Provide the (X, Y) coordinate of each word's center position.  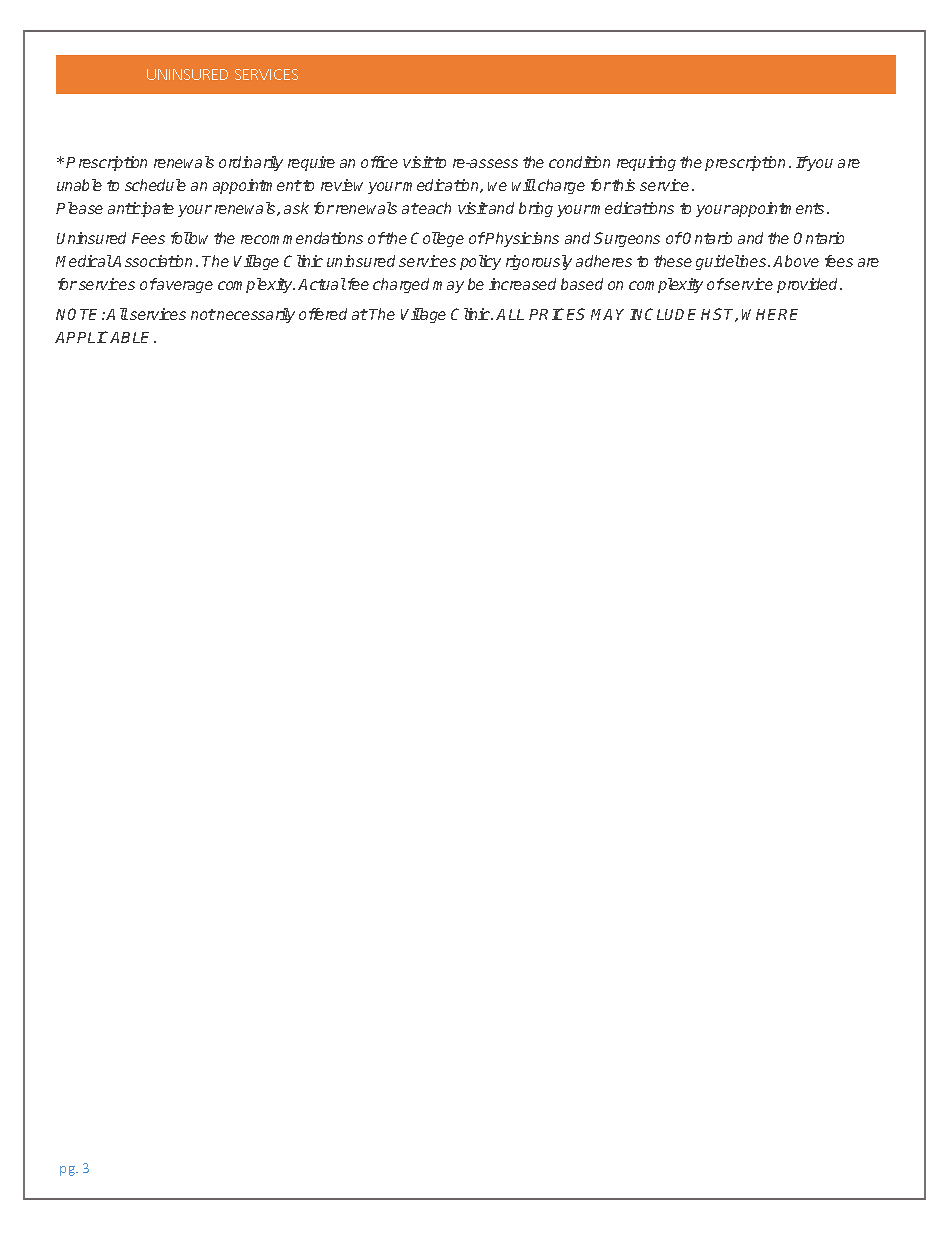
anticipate (141, 209)
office (379, 162)
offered (323, 314)
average (184, 287)
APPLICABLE (105, 337)
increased (522, 284)
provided (809, 285)
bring (536, 209)
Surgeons (627, 239)
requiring (646, 163)
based (582, 284)
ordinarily (251, 163)
